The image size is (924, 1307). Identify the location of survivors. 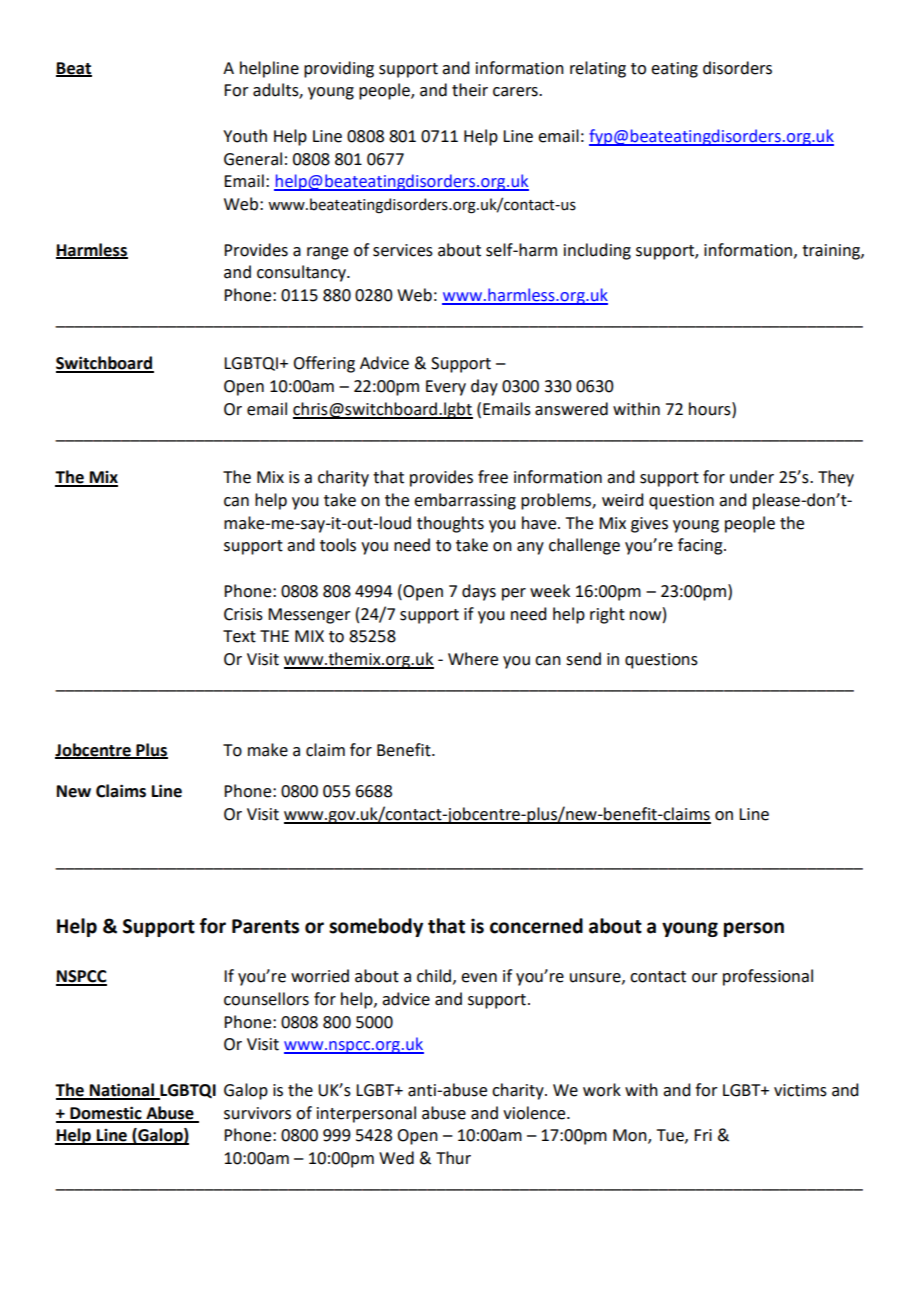
(257, 1113).
